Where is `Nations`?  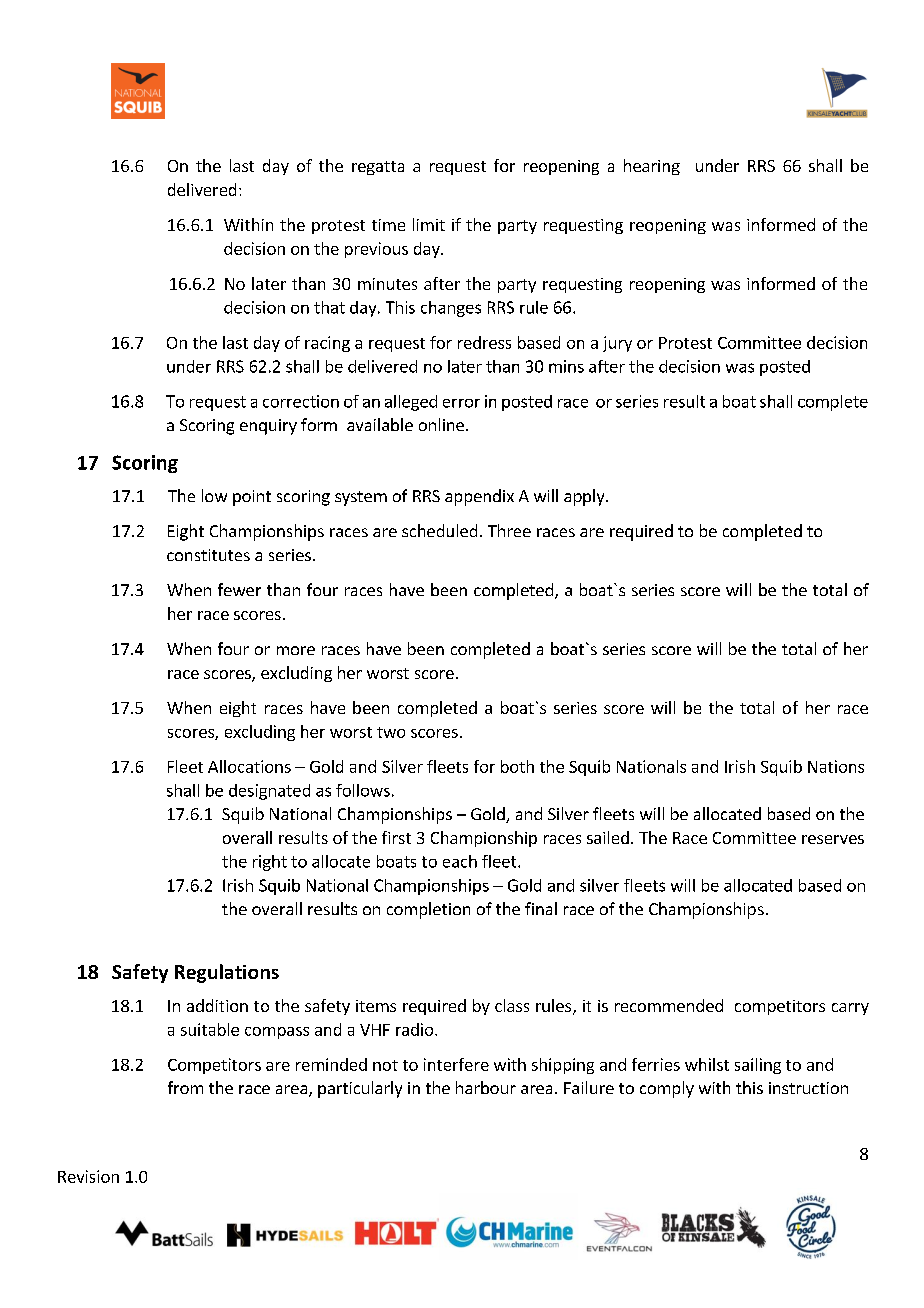
Nations is located at coordinates (836, 766).
